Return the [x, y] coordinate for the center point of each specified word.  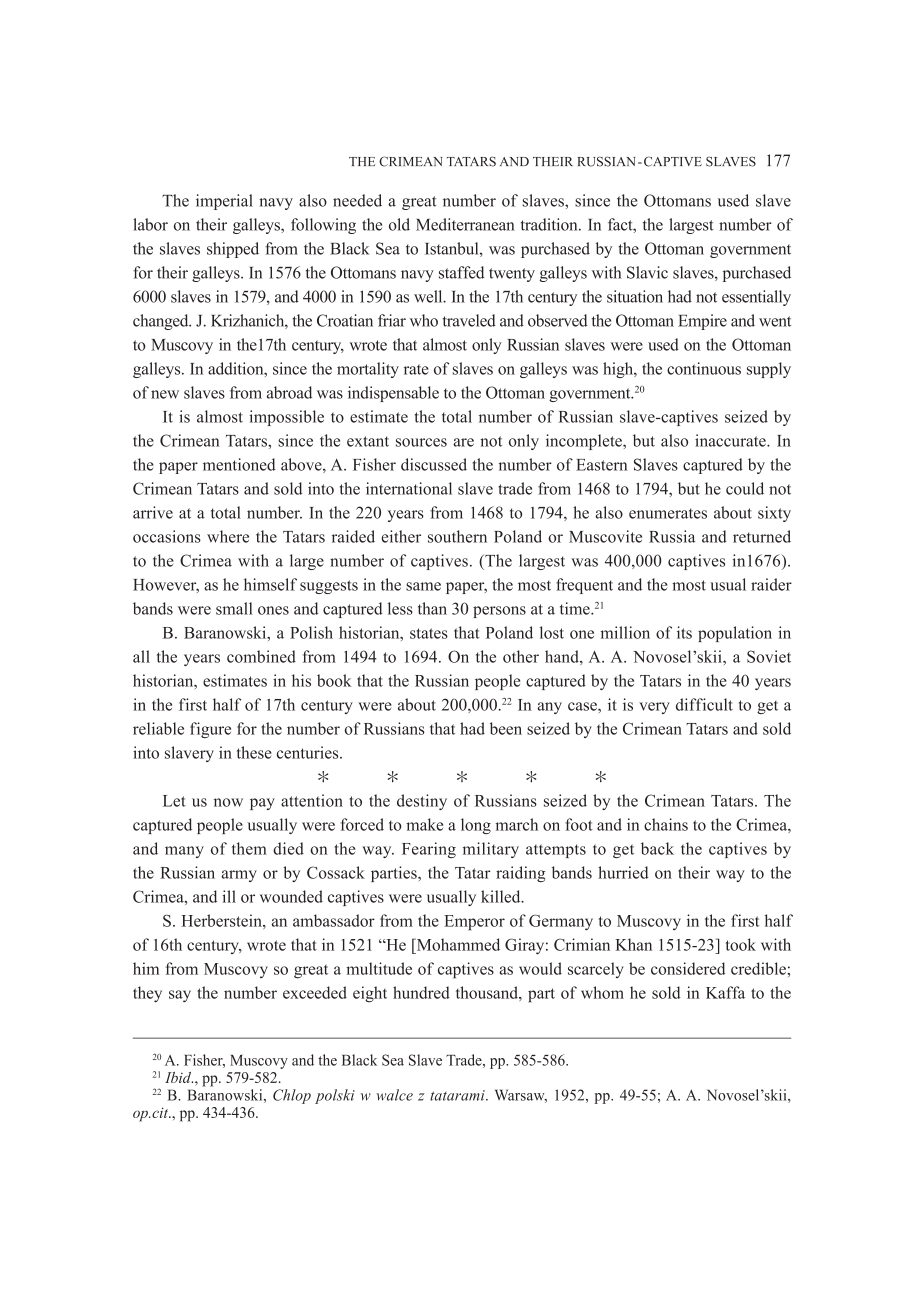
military [491, 850]
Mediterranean [465, 224]
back [657, 848]
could [745, 488]
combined [261, 656]
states [429, 633]
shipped [233, 250]
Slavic [647, 272]
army [239, 876]
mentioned [239, 464]
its [684, 632]
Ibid [179, 1077]
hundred [421, 992]
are [463, 442]
